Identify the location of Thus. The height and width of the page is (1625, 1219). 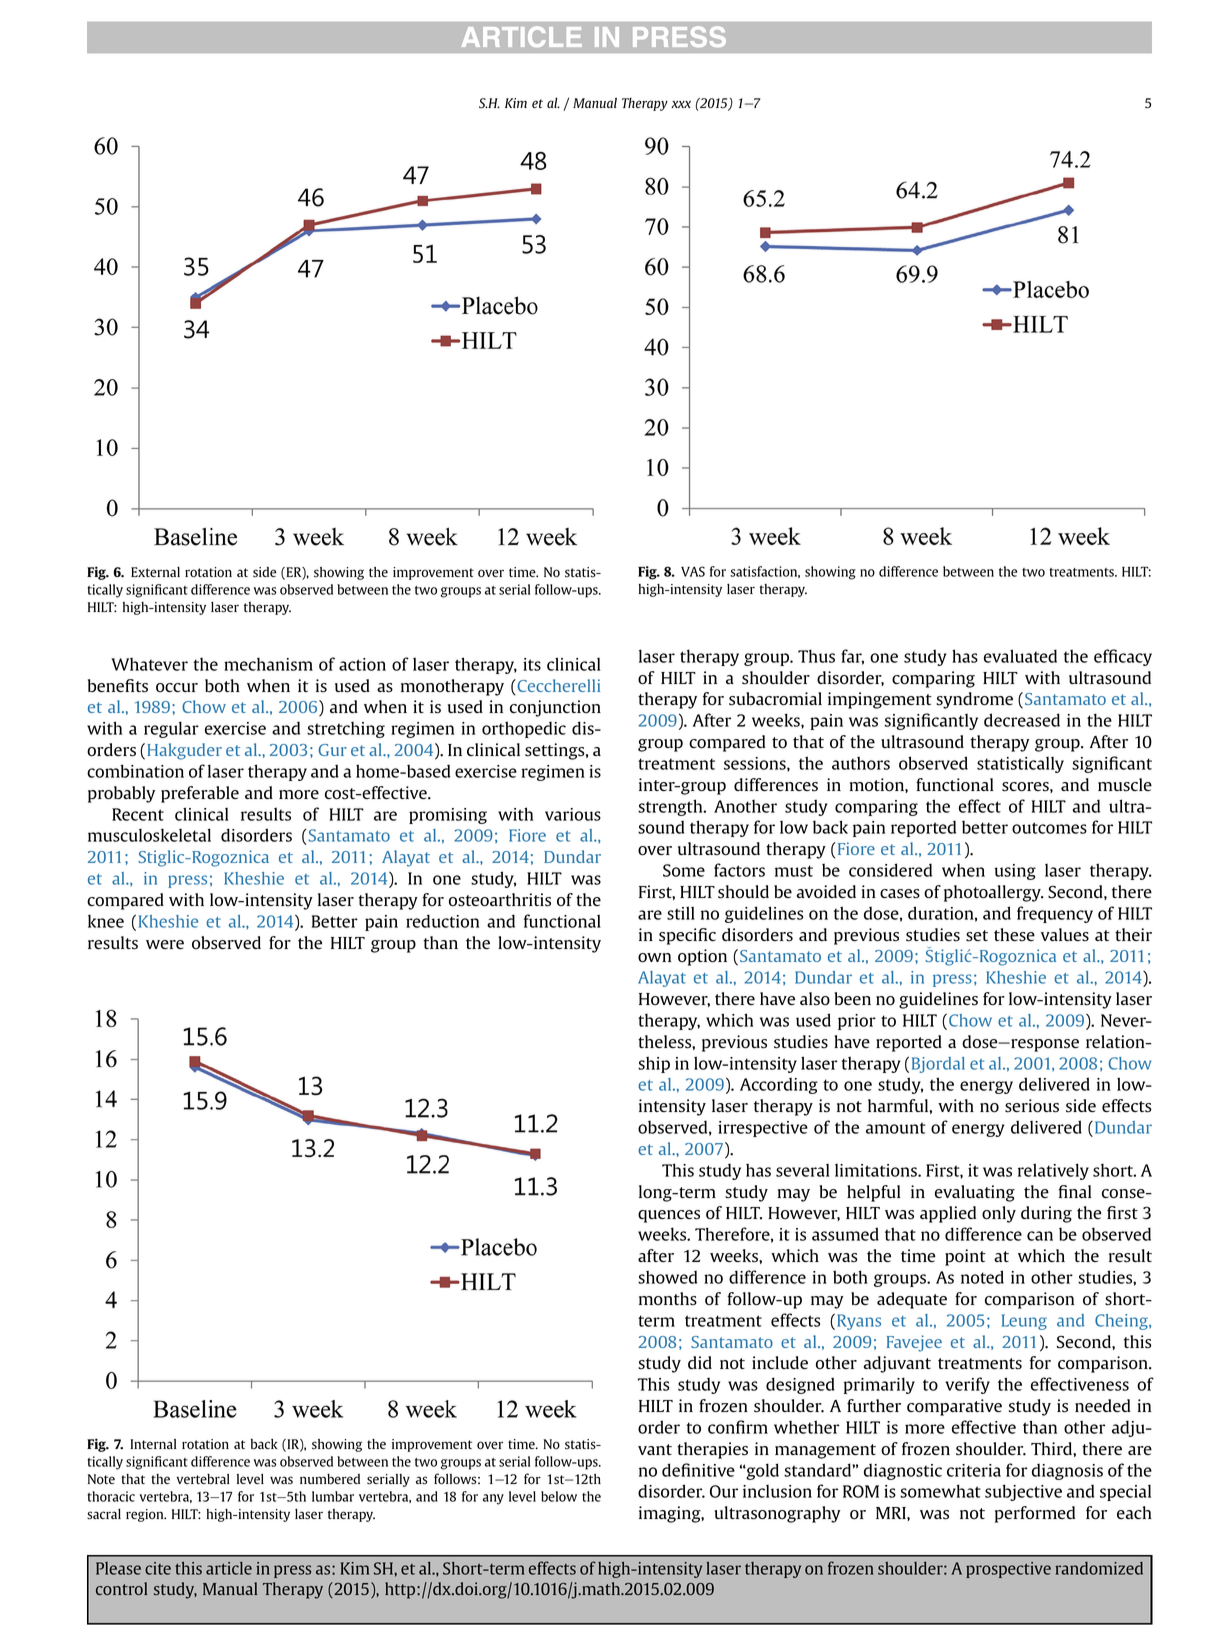
(816, 656).
